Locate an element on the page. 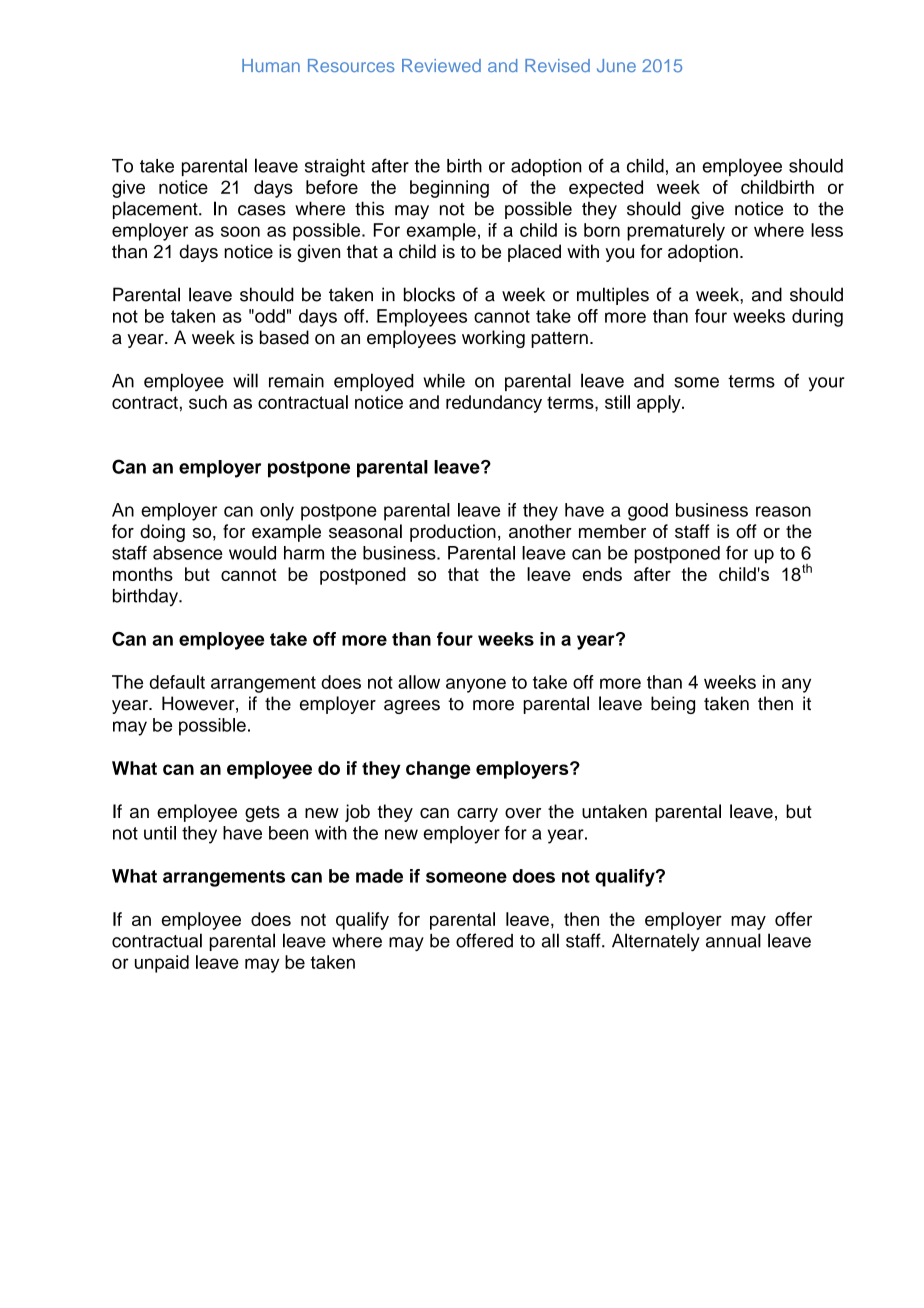 The height and width of the document is (1308, 924). Human is located at coordinates (271, 65).
